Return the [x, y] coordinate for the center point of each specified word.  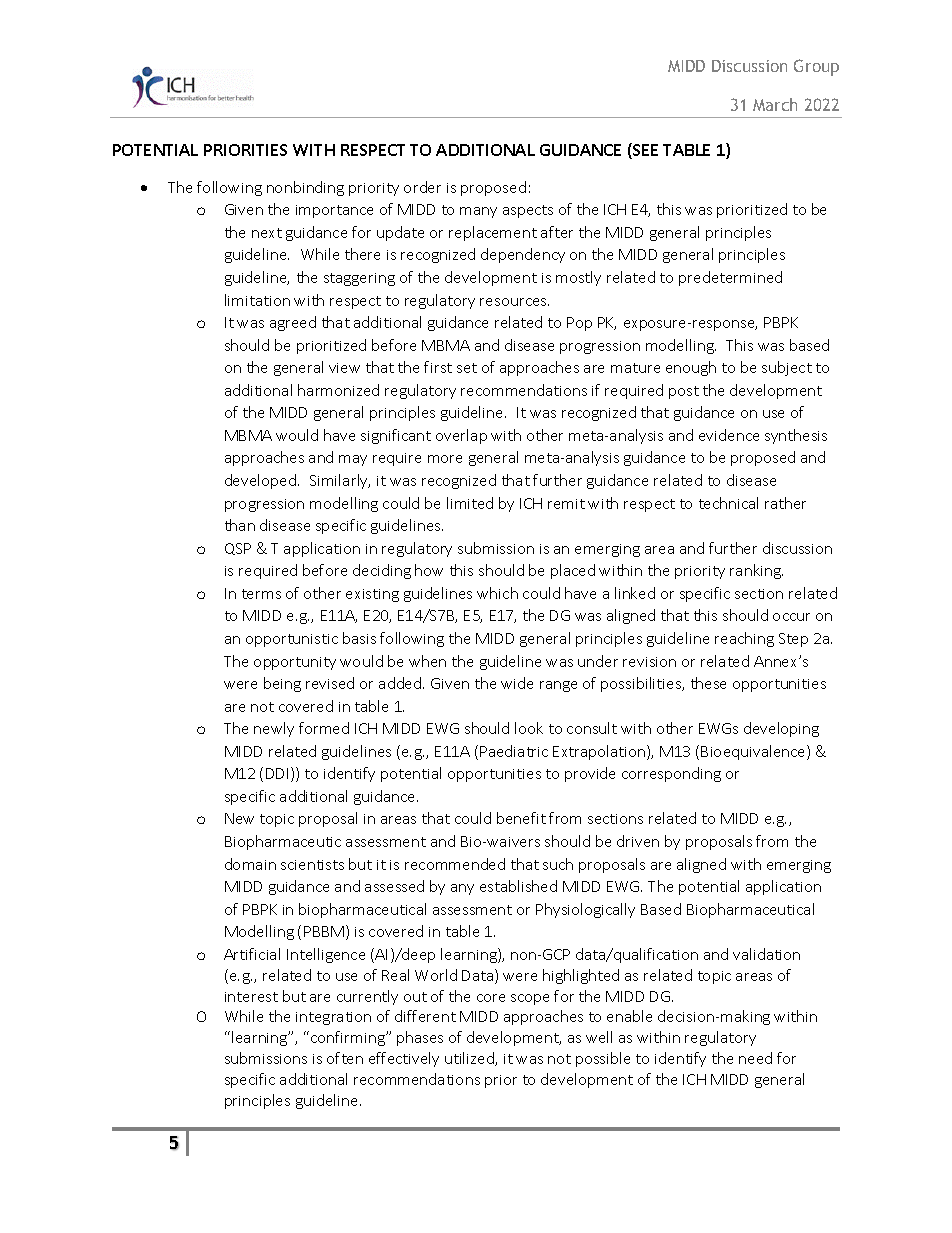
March [775, 104]
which [497, 593]
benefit [521, 818]
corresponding [671, 774]
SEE [644, 151]
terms [261, 594]
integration [333, 1018]
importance [334, 211]
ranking [756, 571]
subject [787, 368]
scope [530, 999]
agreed [293, 323]
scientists [312, 865]
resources [514, 302]
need [755, 1058]
